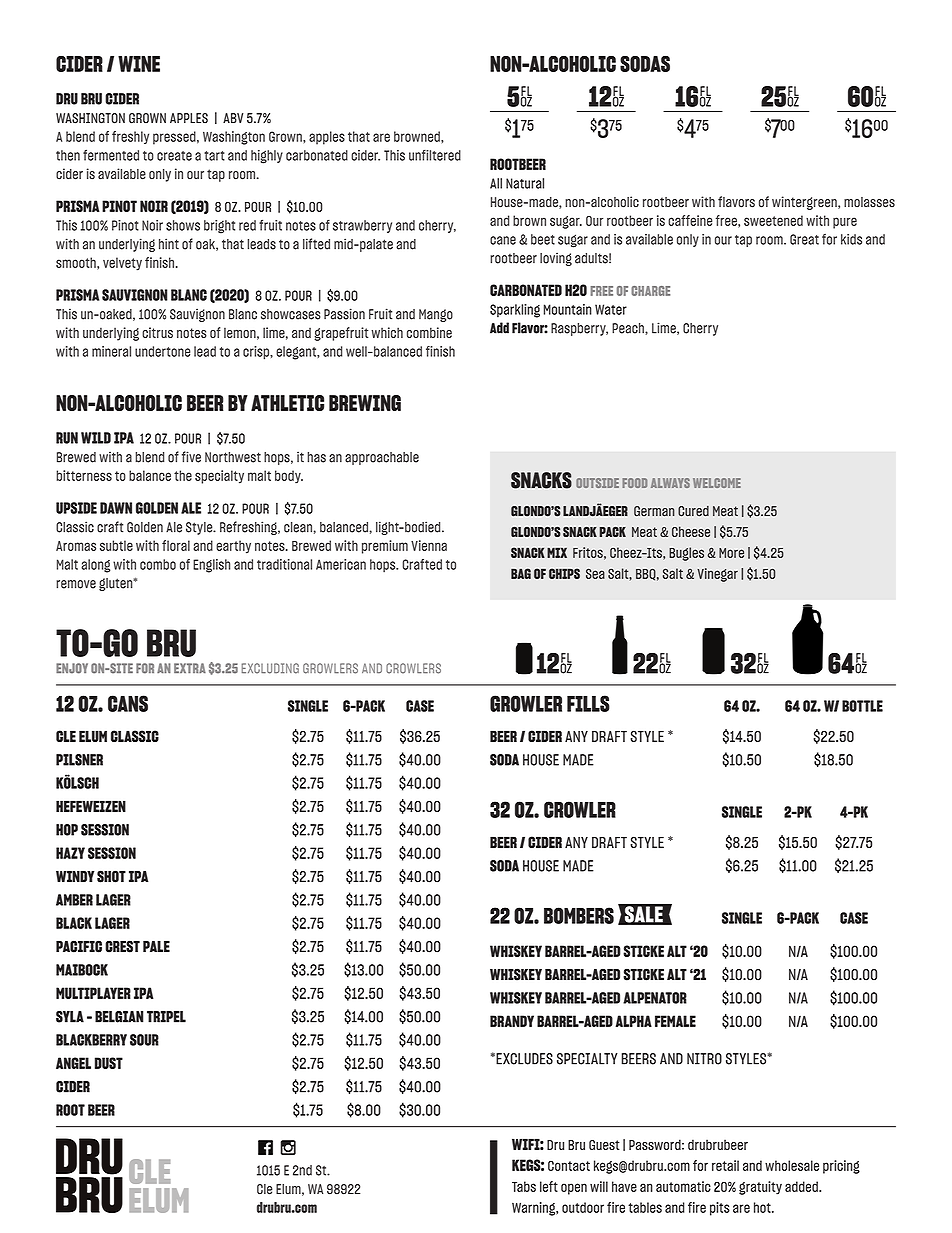 This screenshot has width=952, height=1233. What do you see at coordinates (435, 155) in the screenshot?
I see `unfiltered` at bounding box center [435, 155].
